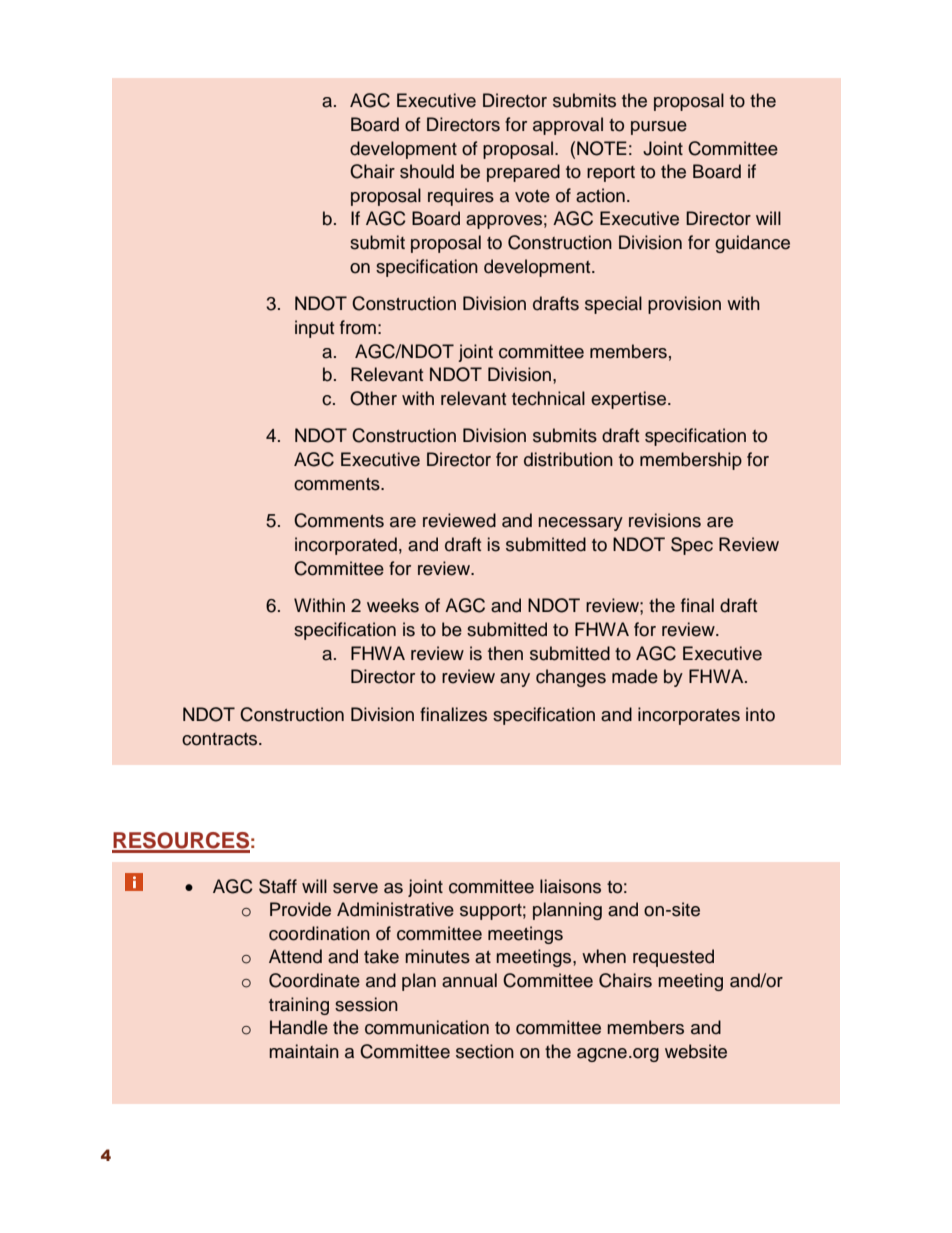 This page has width=952, height=1233. I want to click on then, so click(505, 653).
